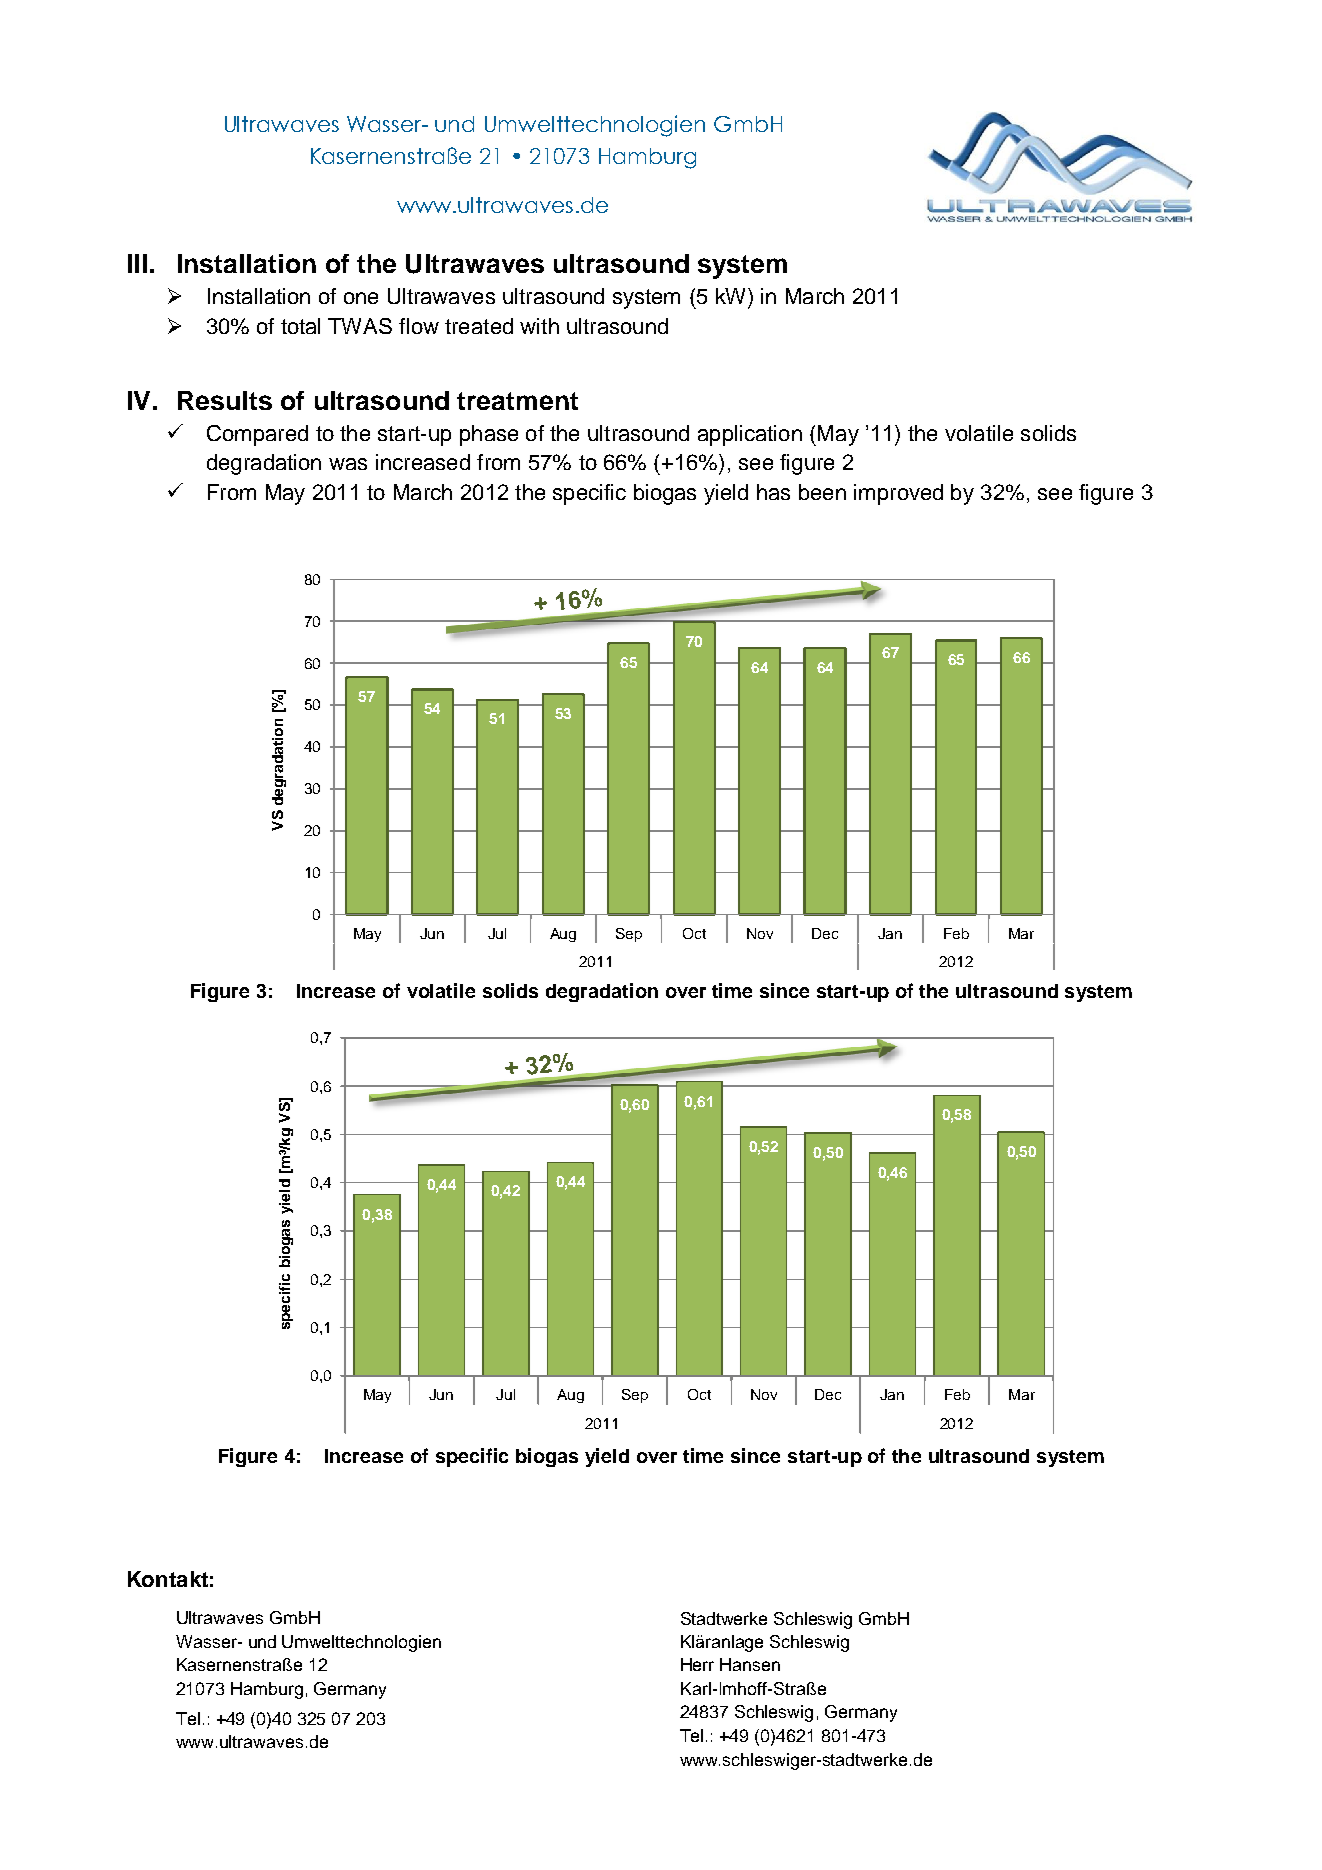 This screenshot has width=1322, height=1870. I want to click on total, so click(300, 326).
